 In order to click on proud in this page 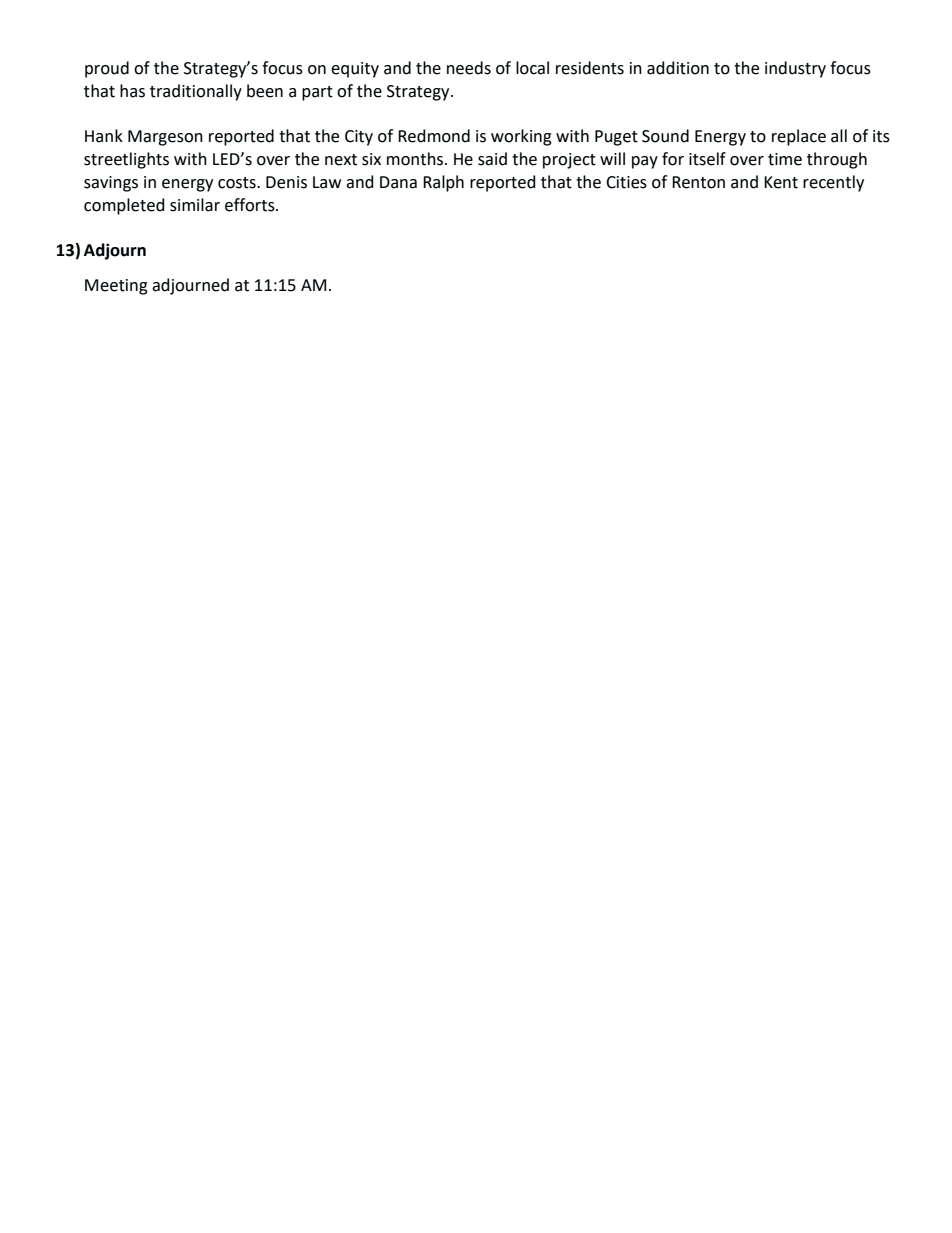, I will do `click(107, 69)`.
